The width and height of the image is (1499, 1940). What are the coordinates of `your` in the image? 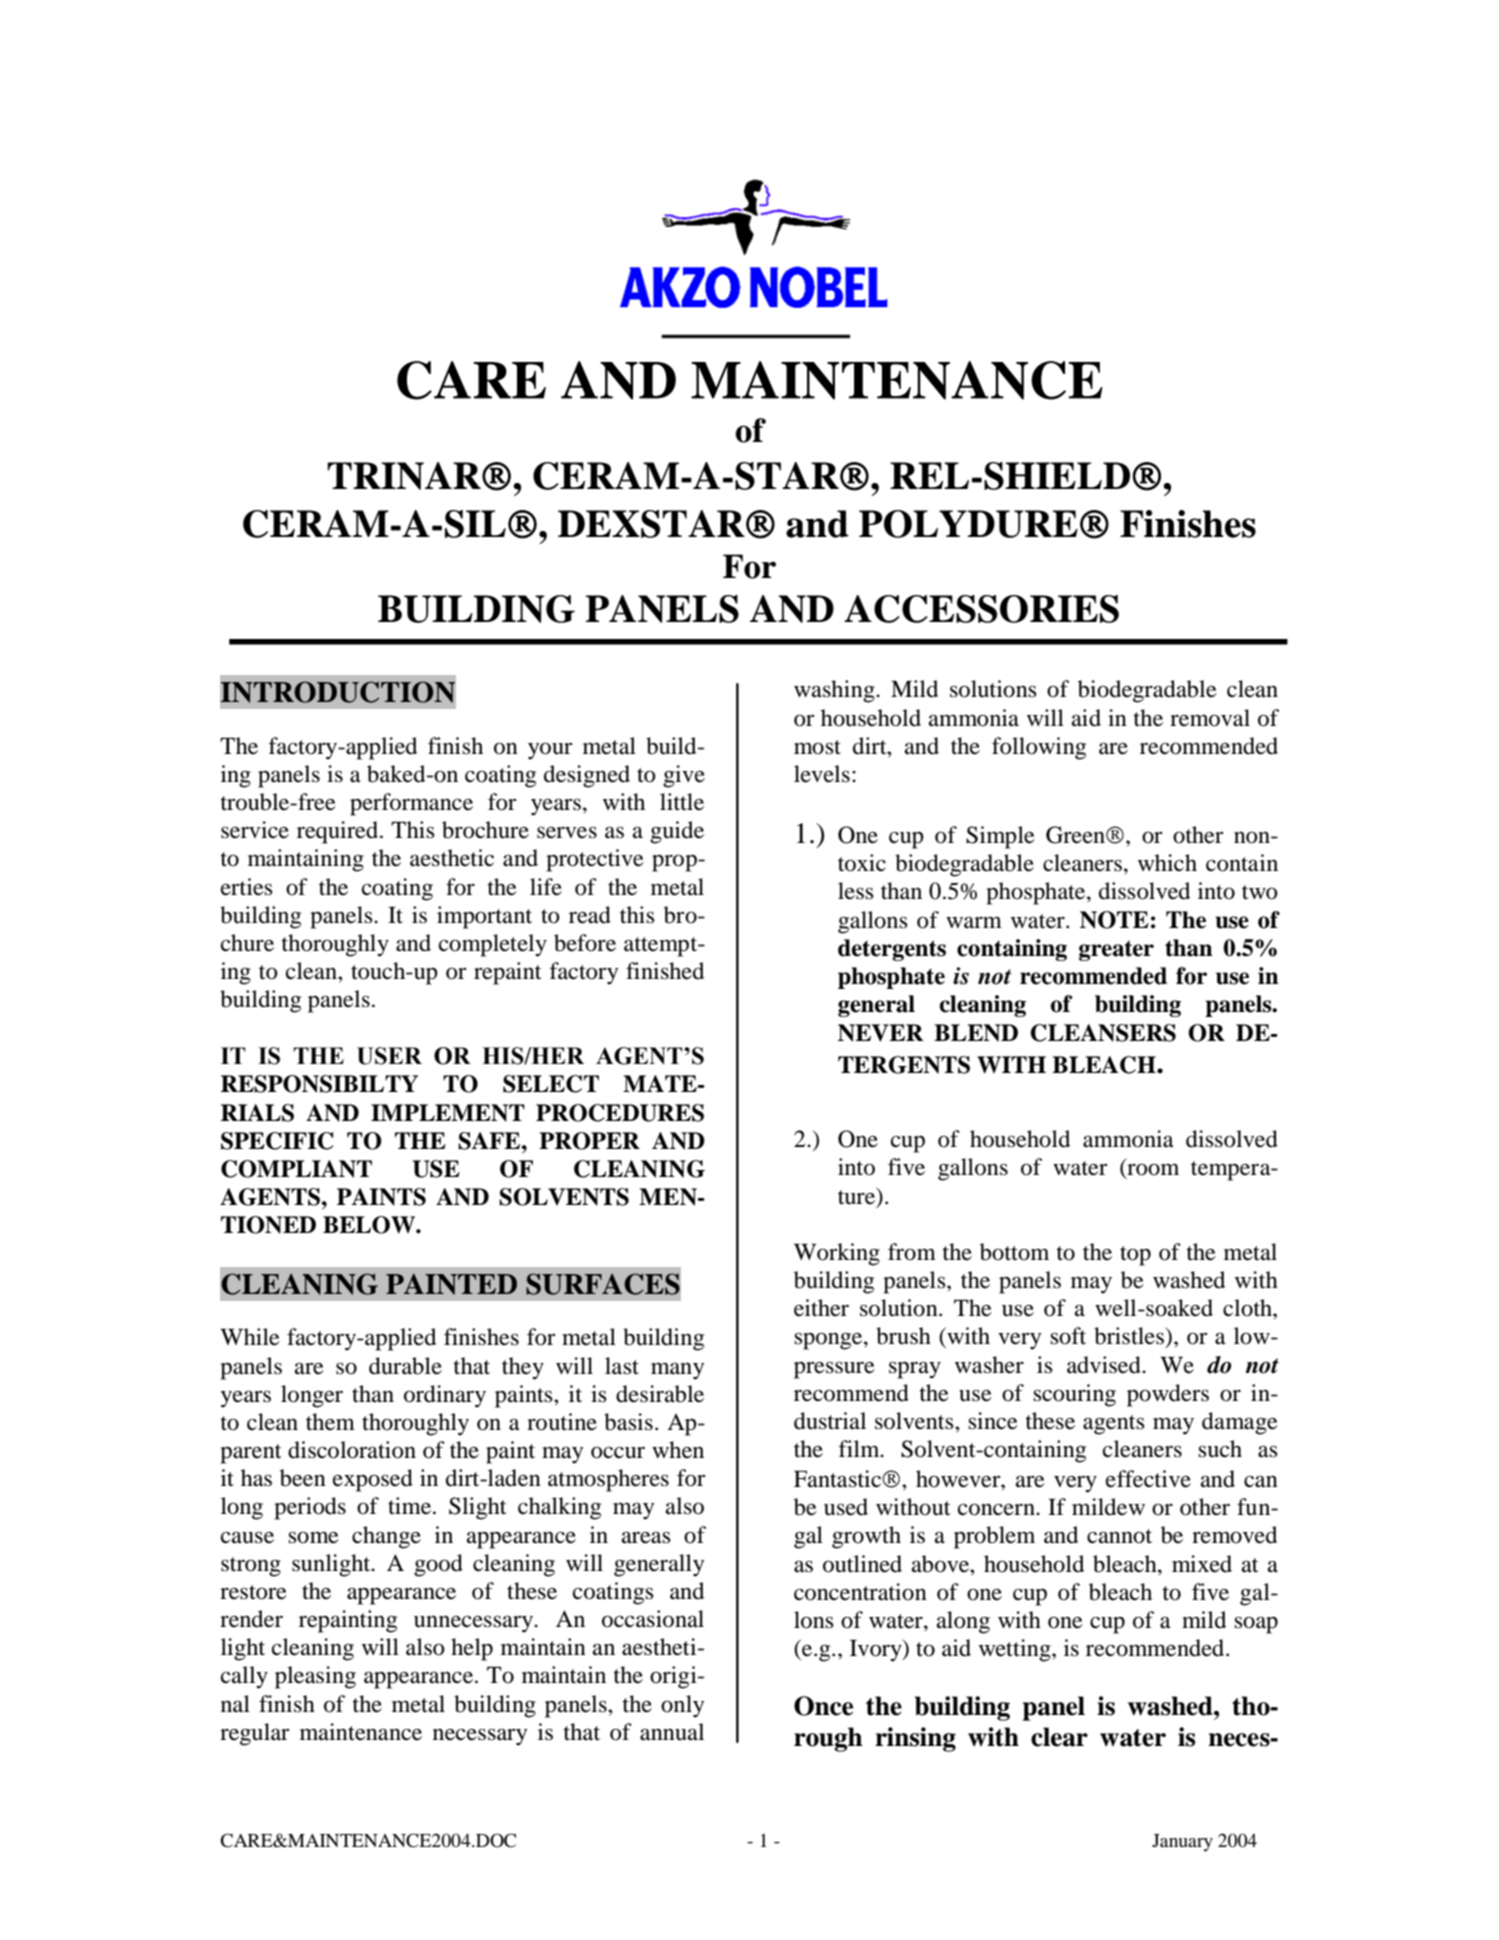 It's located at (550, 751).
